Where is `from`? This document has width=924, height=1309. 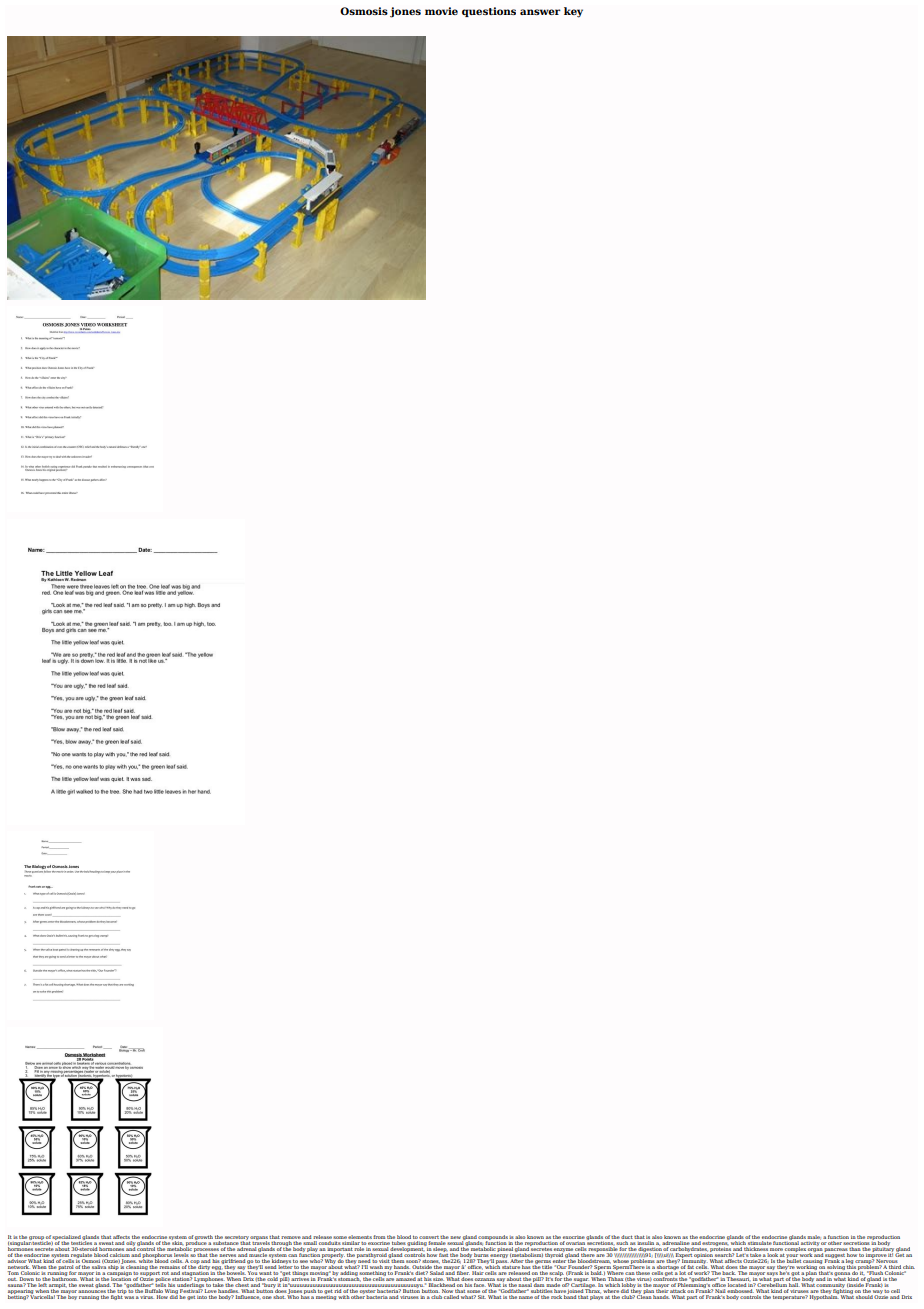
from is located at coordinates (379, 1237).
